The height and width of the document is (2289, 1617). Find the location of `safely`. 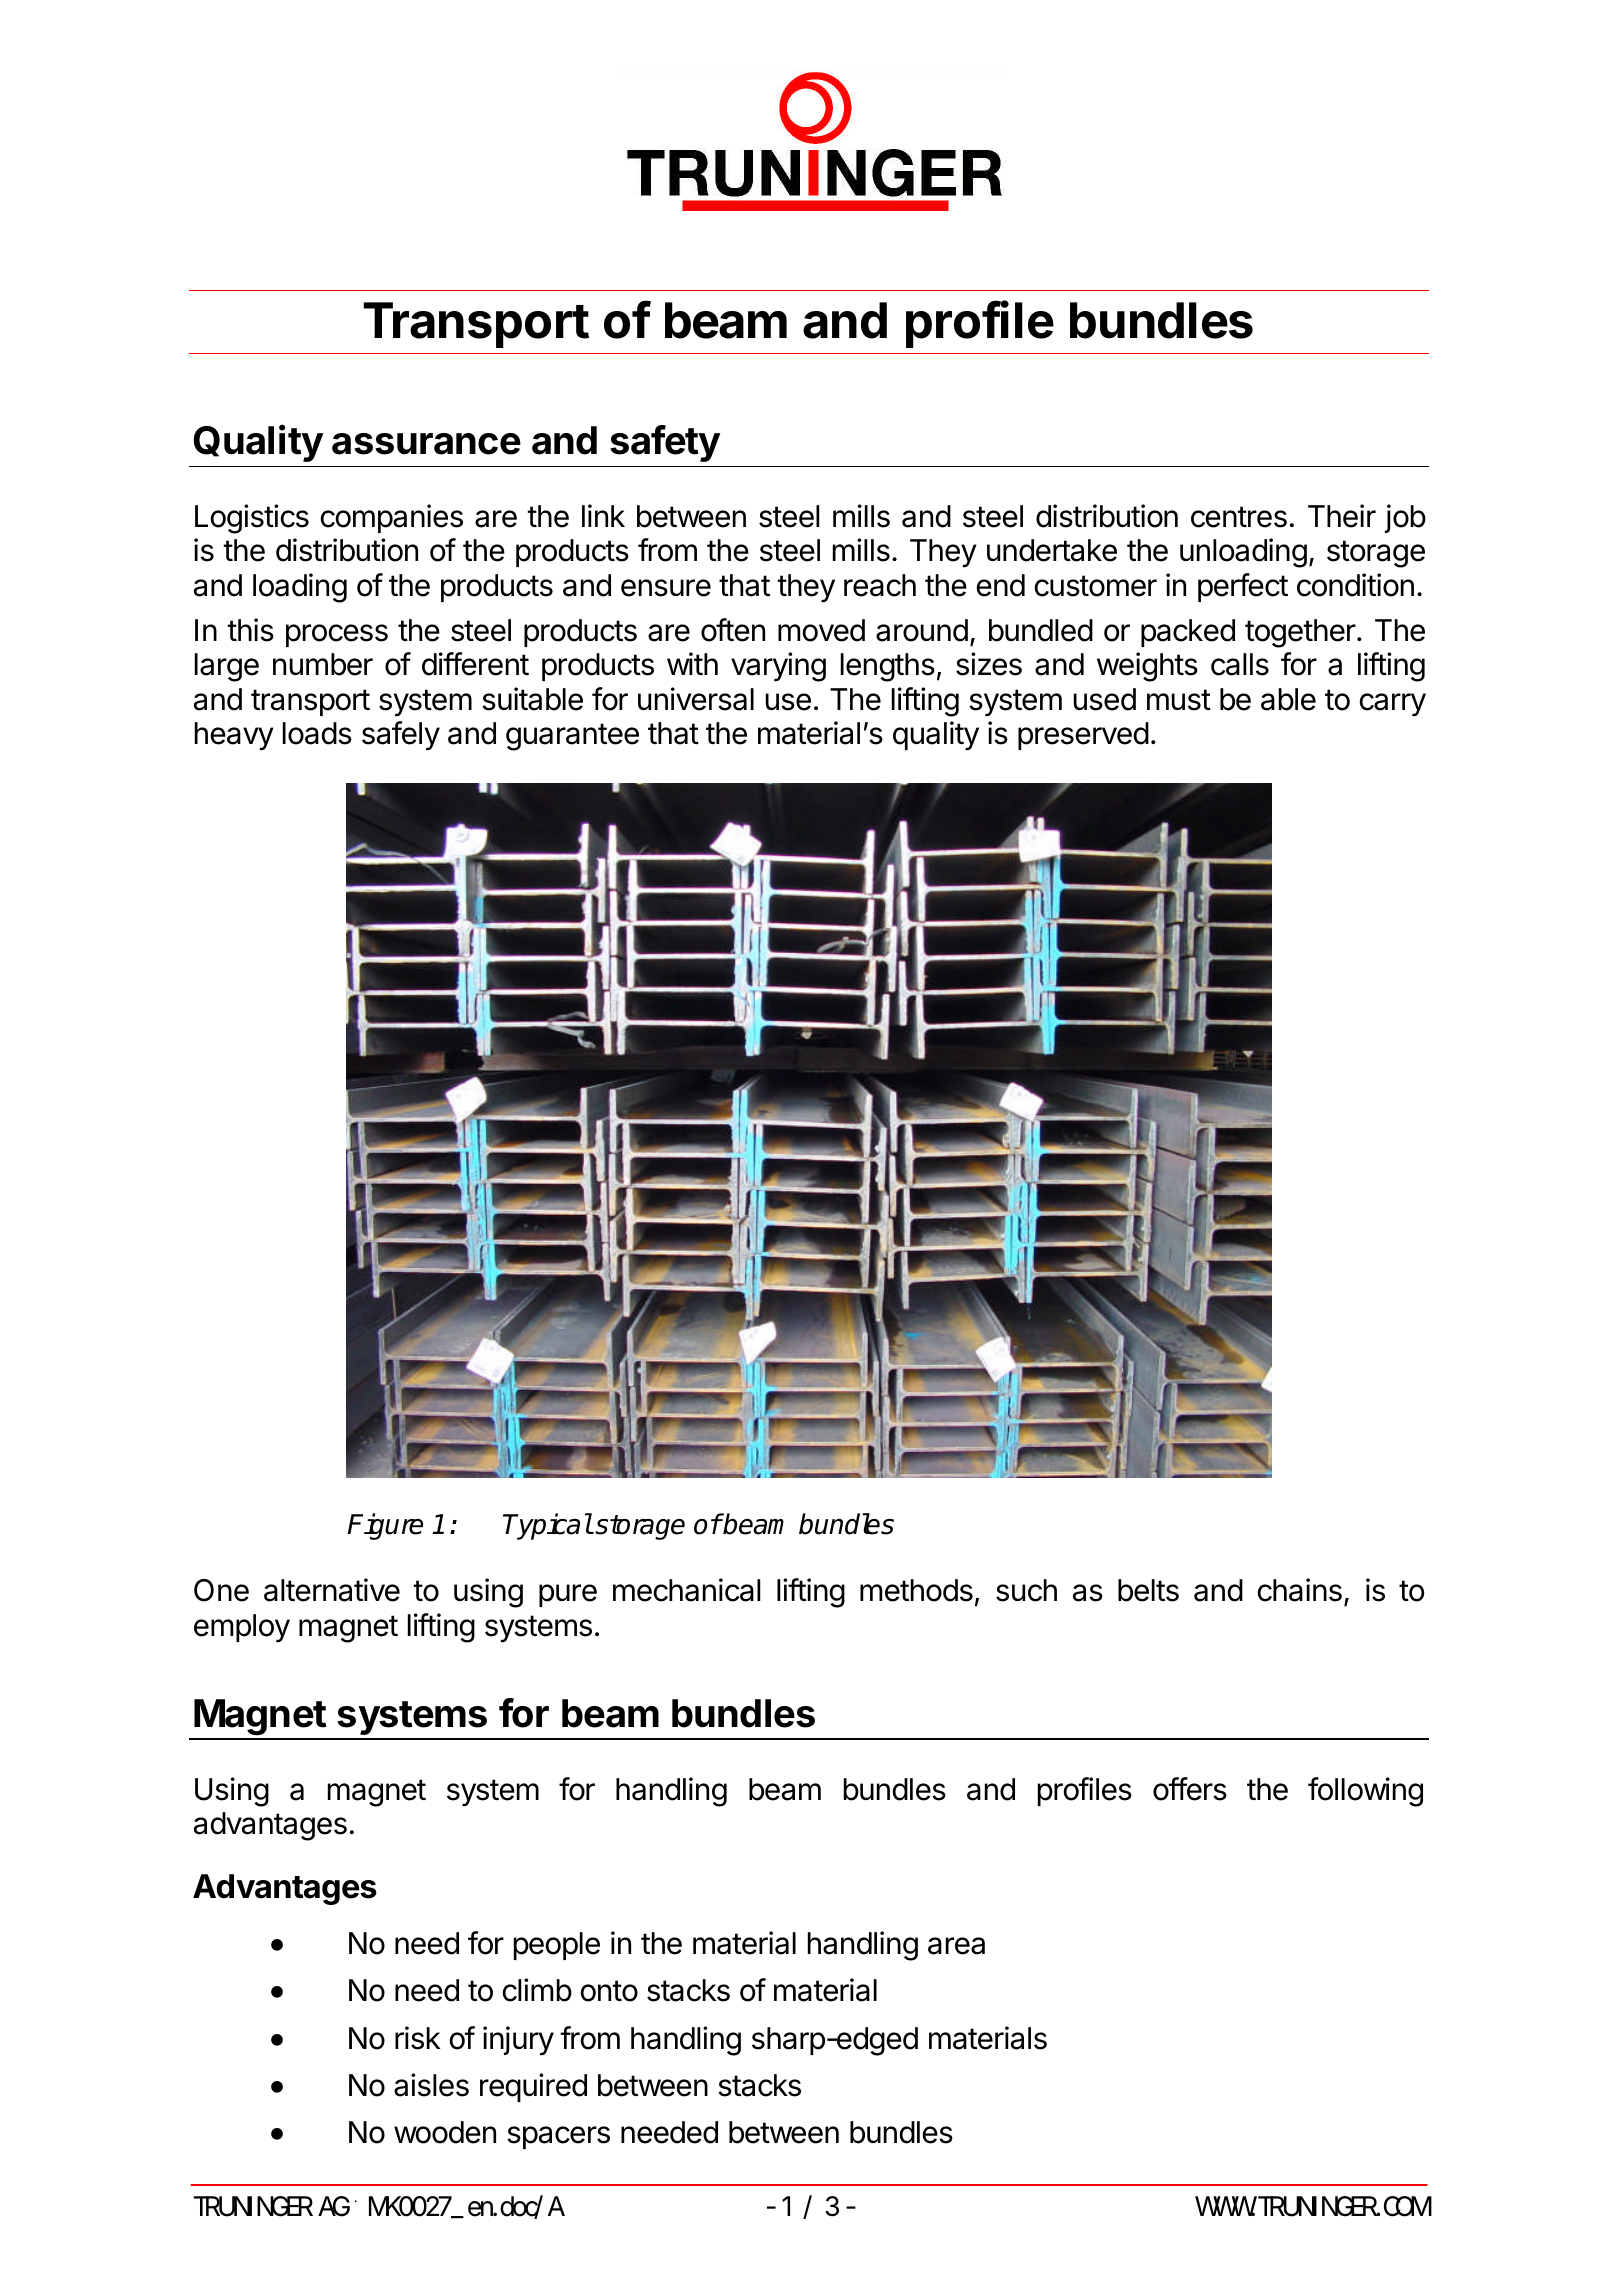

safely is located at coordinates (401, 736).
